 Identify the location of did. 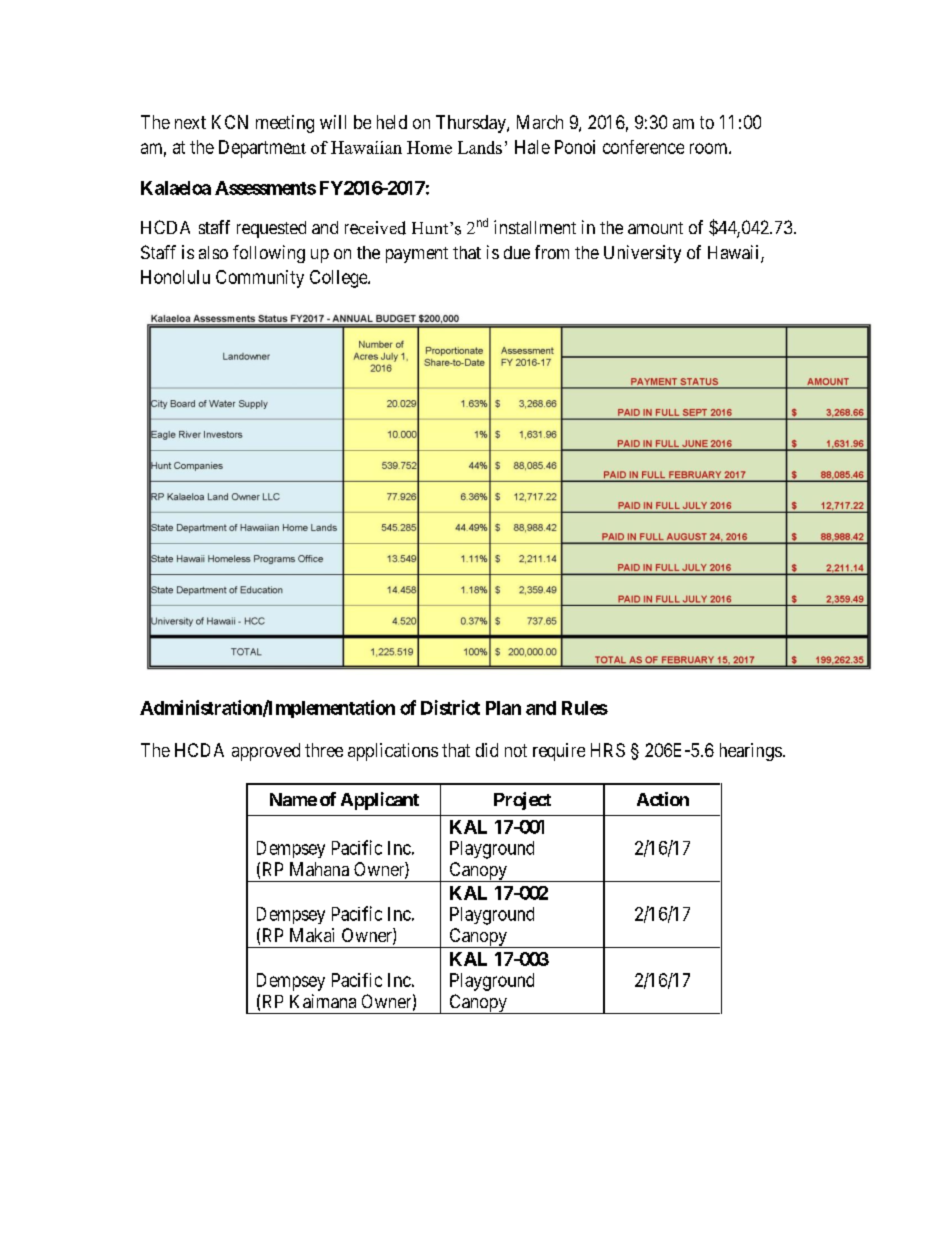
(487, 750).
